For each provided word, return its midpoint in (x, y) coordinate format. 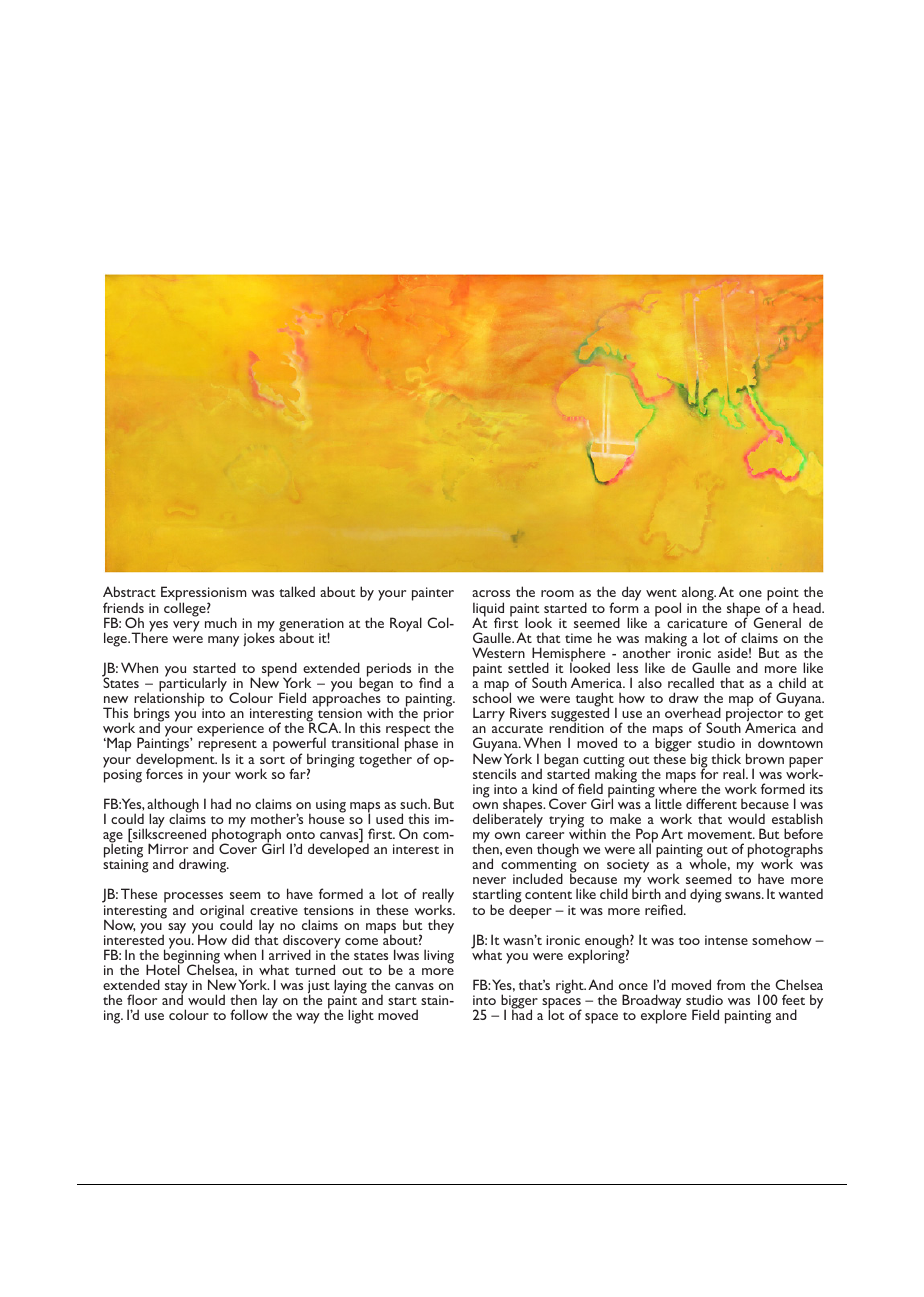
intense (726, 940)
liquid (488, 610)
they (441, 926)
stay (176, 989)
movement (721, 835)
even (518, 850)
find (430, 682)
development (176, 760)
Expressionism (204, 595)
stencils (494, 773)
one (750, 593)
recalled (691, 682)
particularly (193, 685)
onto (300, 835)
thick (726, 758)
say (177, 928)
